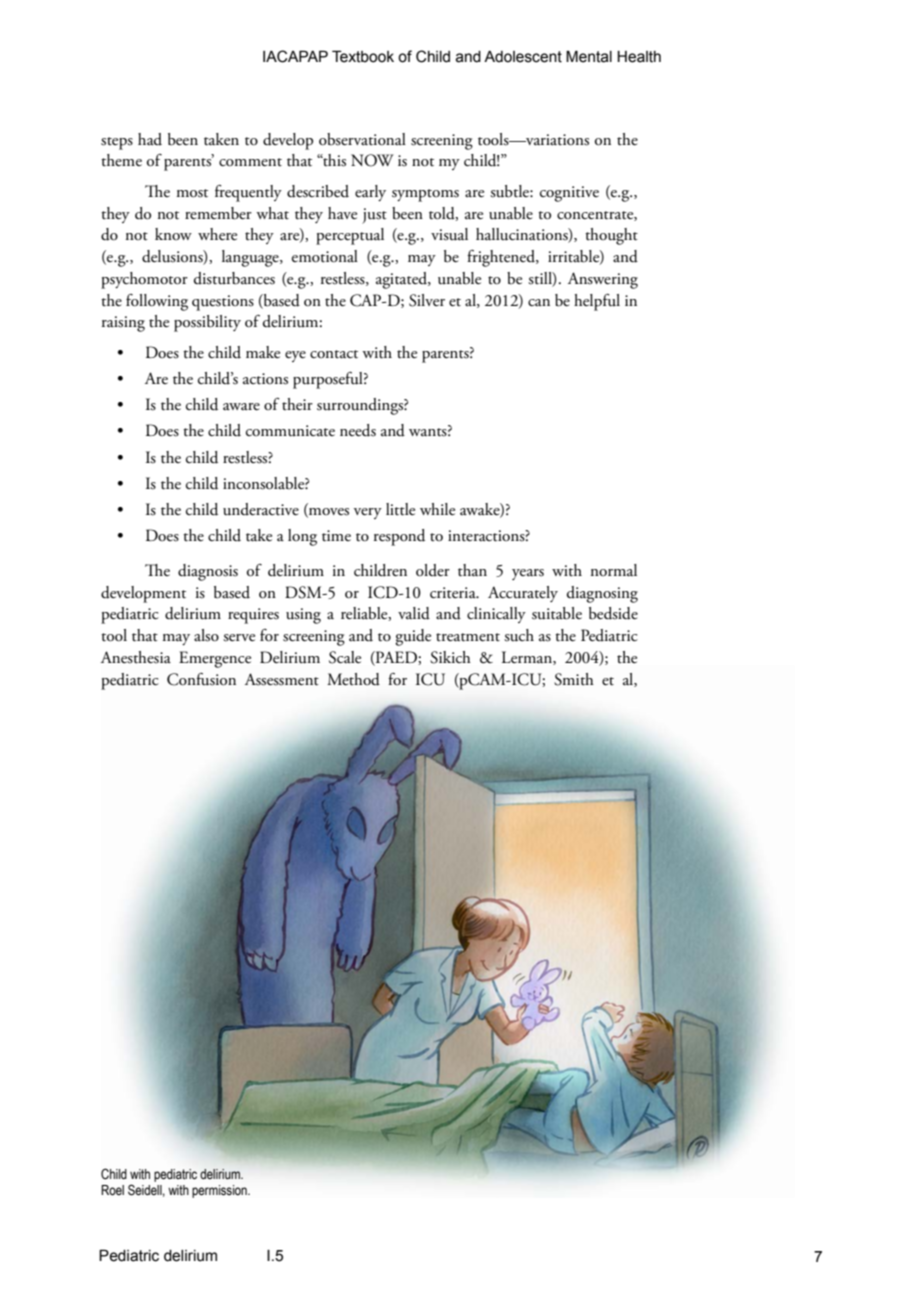  Describe the element at coordinates (215, 659) in the screenshot. I see `Emergence` at that location.
